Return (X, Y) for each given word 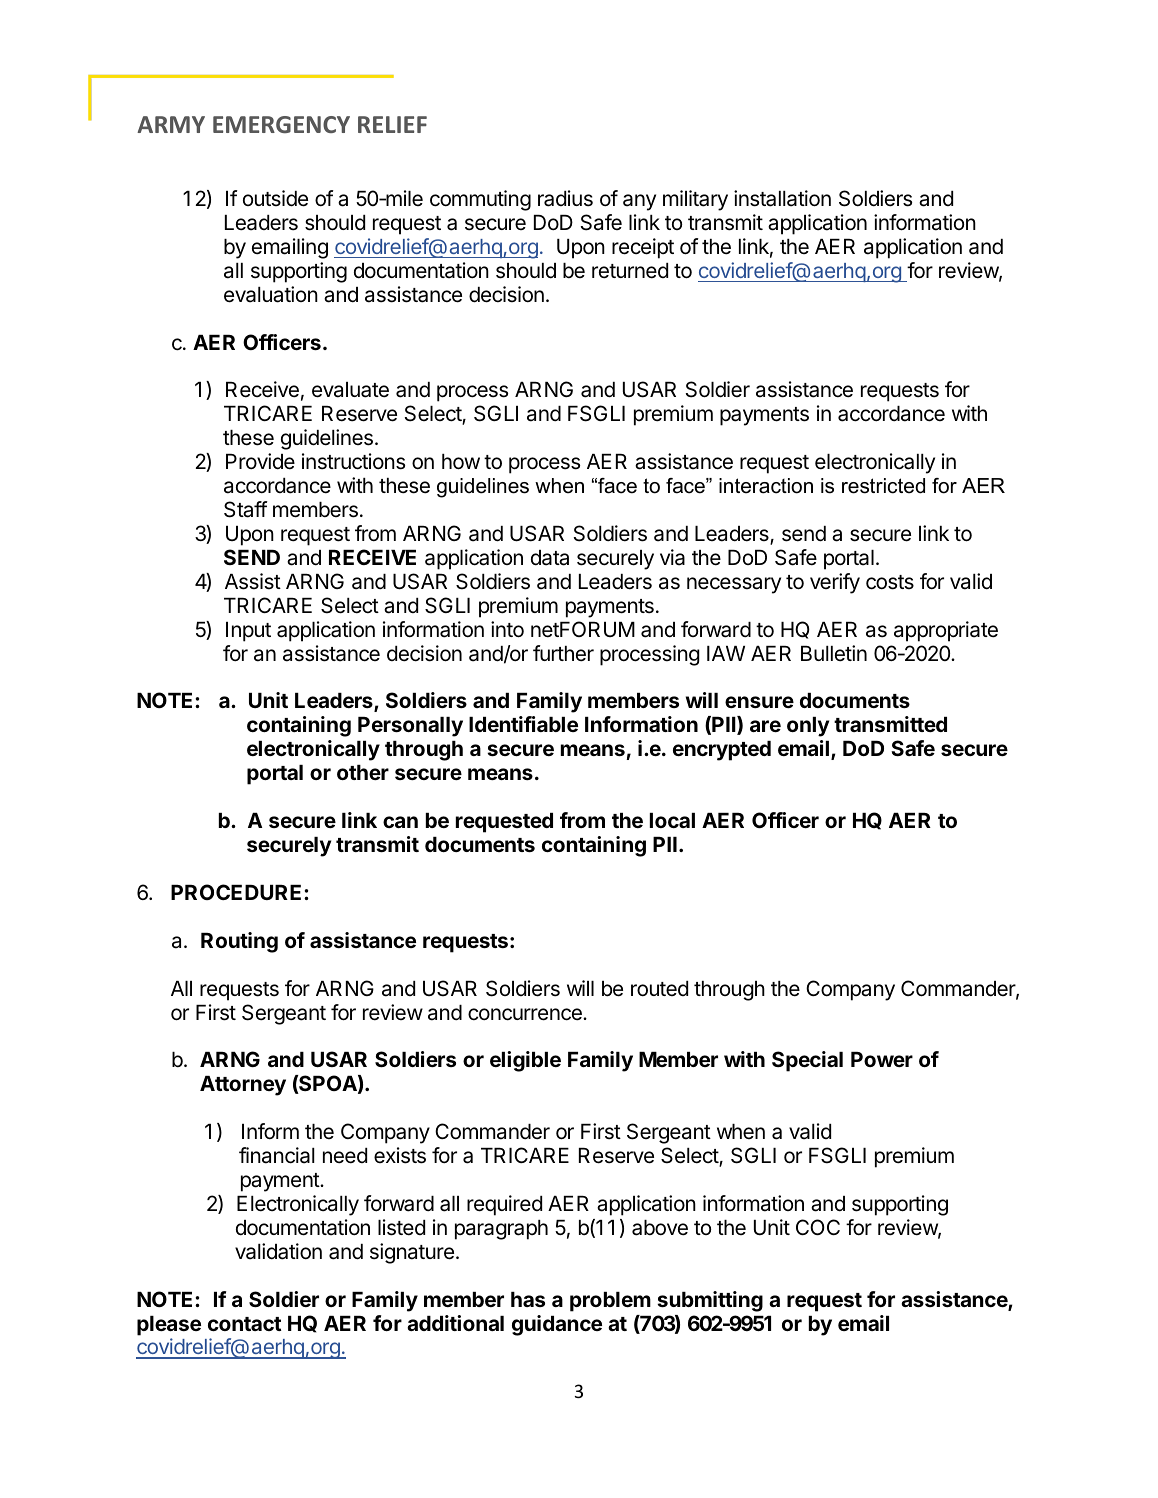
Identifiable (523, 724)
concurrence (526, 1014)
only (808, 727)
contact (245, 1324)
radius (565, 198)
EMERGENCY (281, 124)
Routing (239, 942)
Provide (260, 461)
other (363, 772)
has (528, 1299)
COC (818, 1227)
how (461, 462)
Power (882, 1059)
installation (782, 198)
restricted (883, 486)
